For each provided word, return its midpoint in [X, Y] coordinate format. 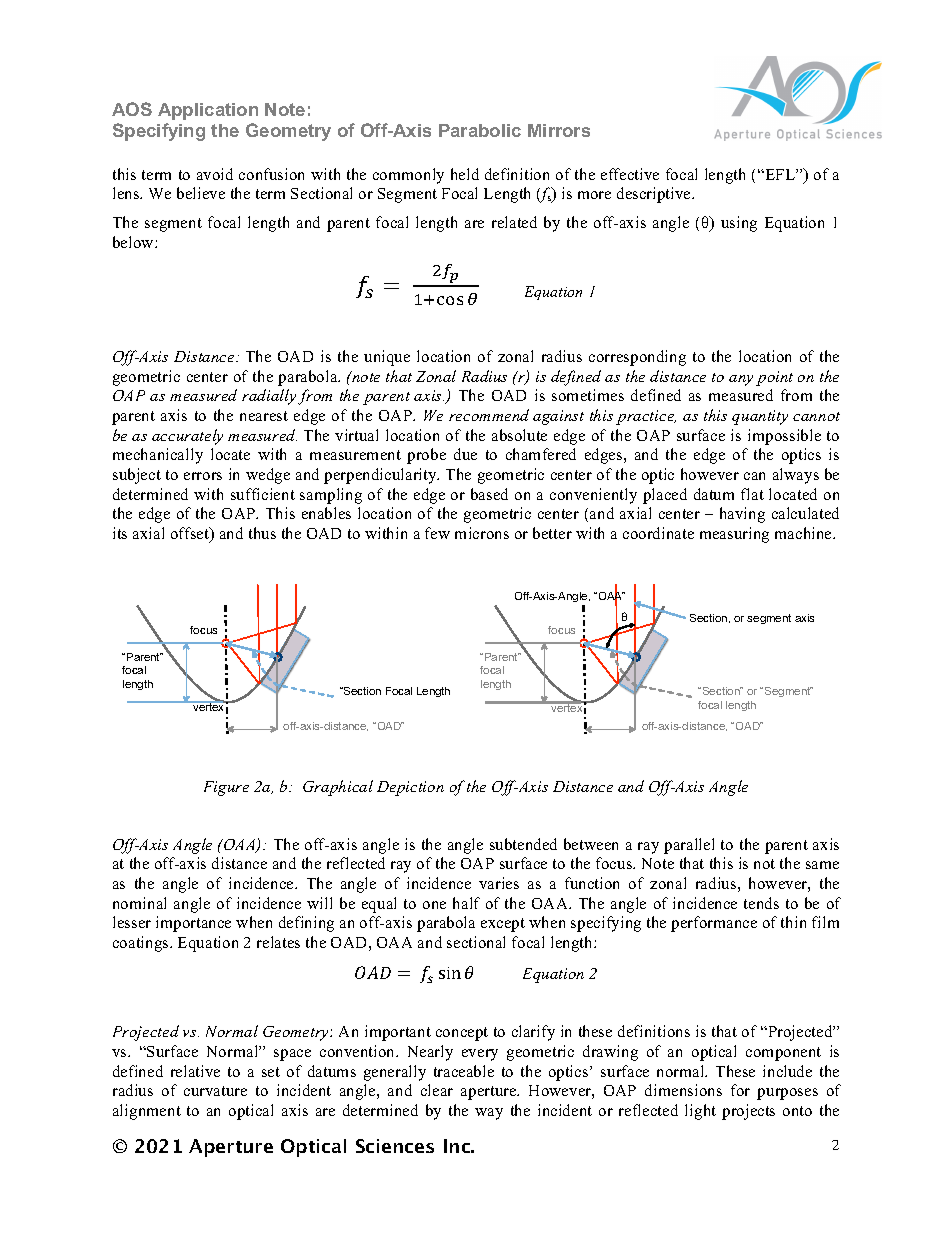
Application [208, 111]
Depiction [410, 788]
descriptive [655, 195]
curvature [215, 1091]
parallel [689, 846]
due [465, 454]
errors [203, 476]
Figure [226, 788]
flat [752, 494]
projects [748, 1112]
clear [437, 1090]
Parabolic [480, 130]
